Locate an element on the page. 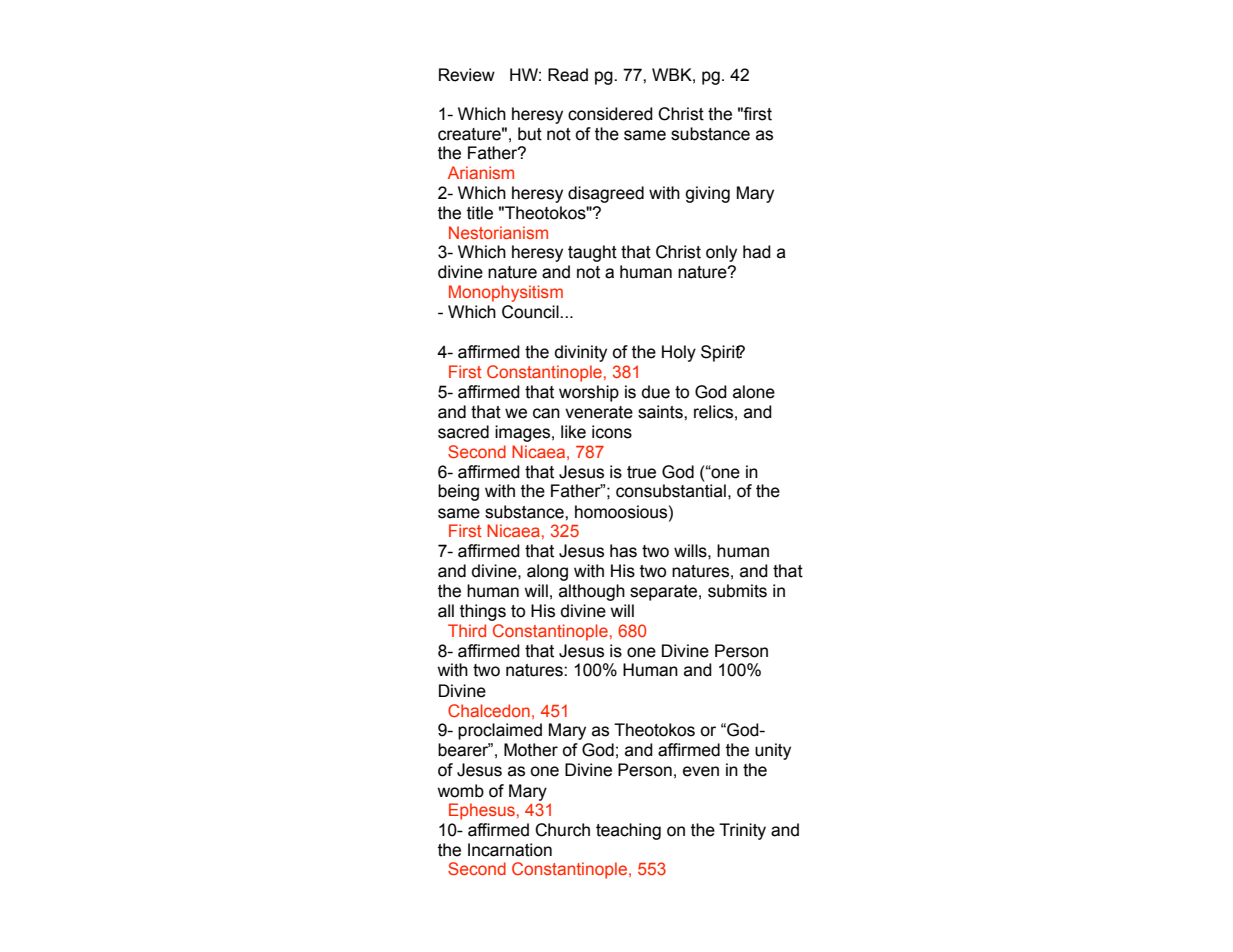  giving is located at coordinates (707, 194).
